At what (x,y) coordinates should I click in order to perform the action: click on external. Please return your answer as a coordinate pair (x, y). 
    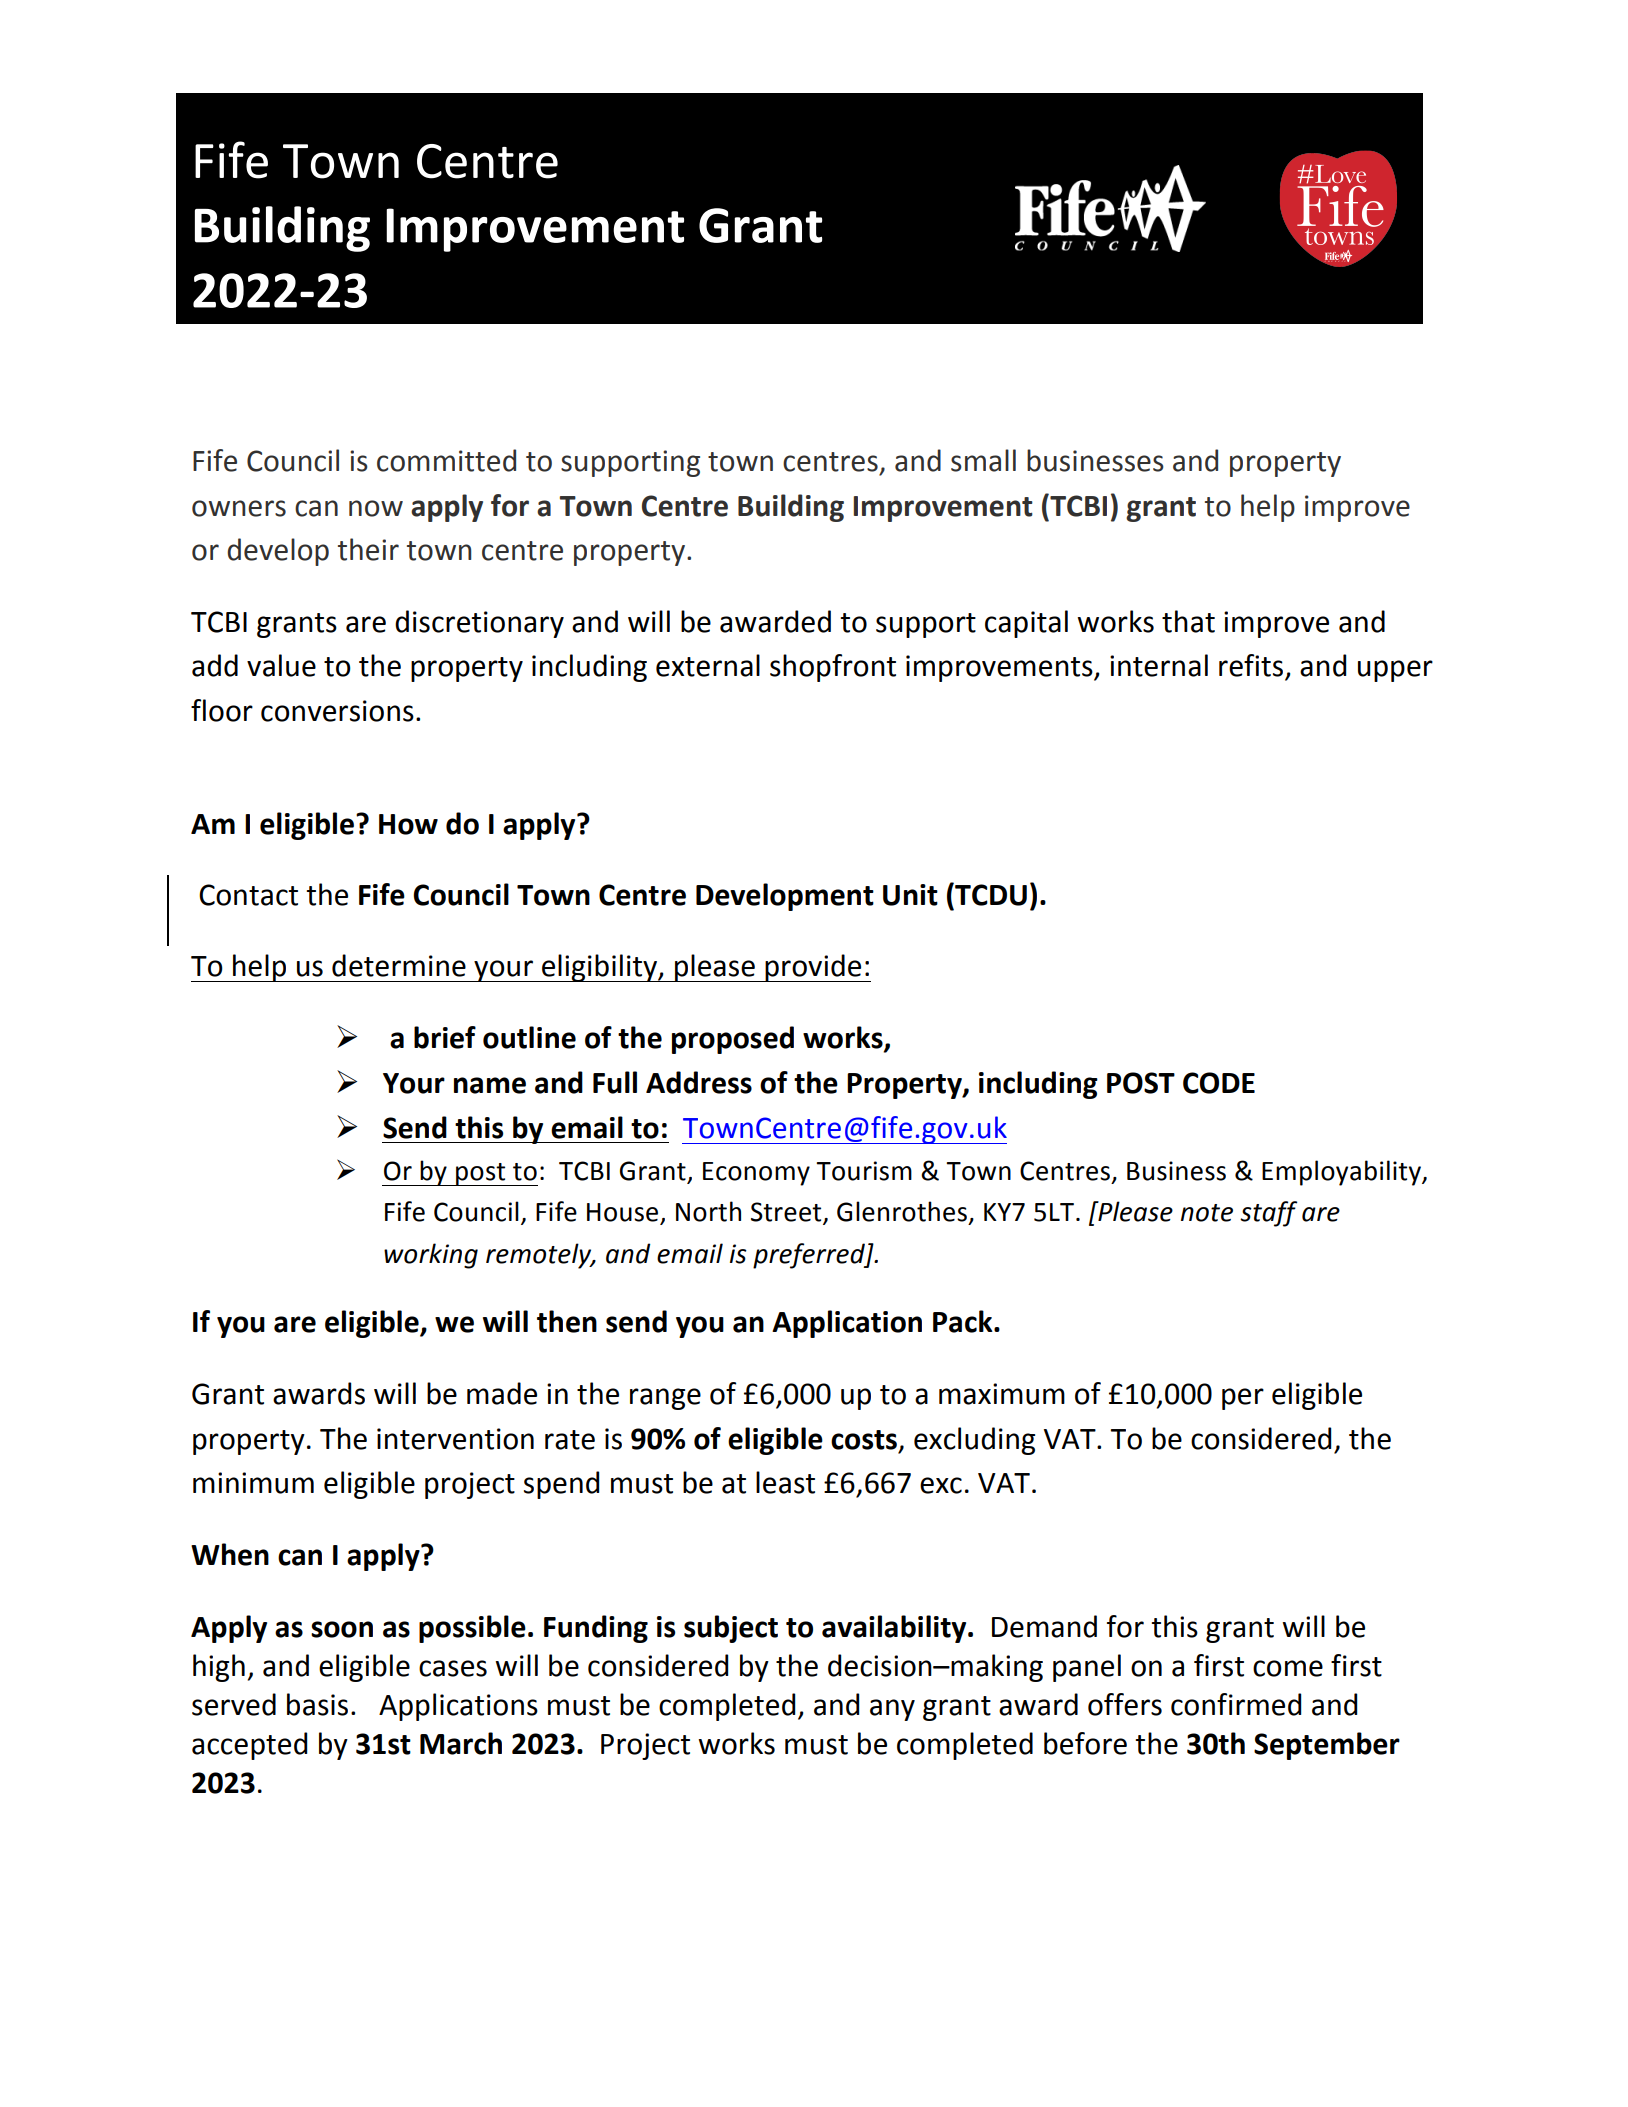
    Looking at the image, I should click on (708, 665).
